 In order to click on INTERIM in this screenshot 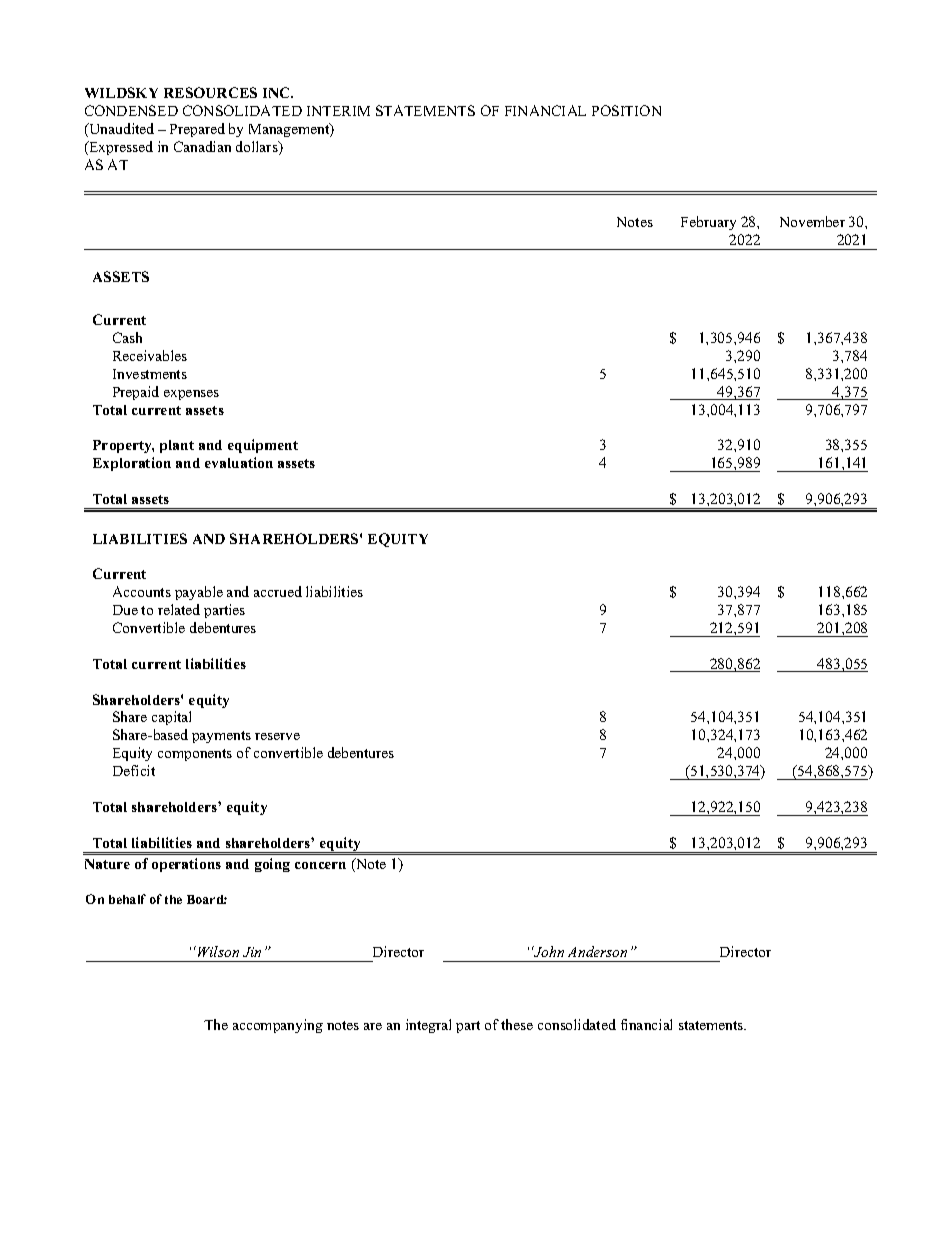, I will do `click(338, 111)`.
